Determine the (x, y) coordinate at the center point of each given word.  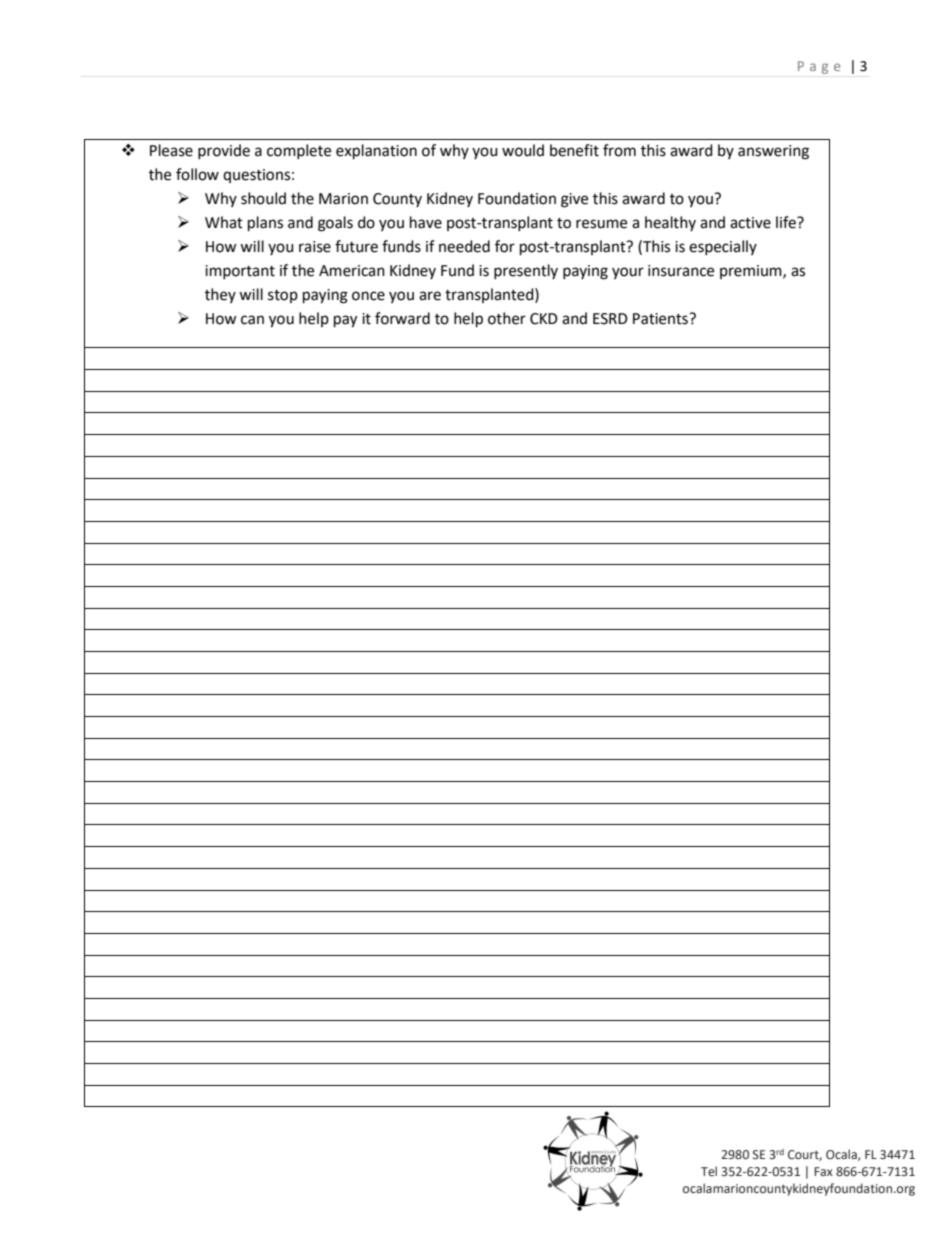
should (263, 198)
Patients (661, 319)
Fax (823, 1171)
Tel (709, 1171)
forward (402, 318)
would (523, 150)
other (507, 318)
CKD (544, 319)
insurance (681, 271)
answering (773, 152)
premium (752, 272)
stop (283, 296)
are (430, 296)
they (220, 295)
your (628, 273)
